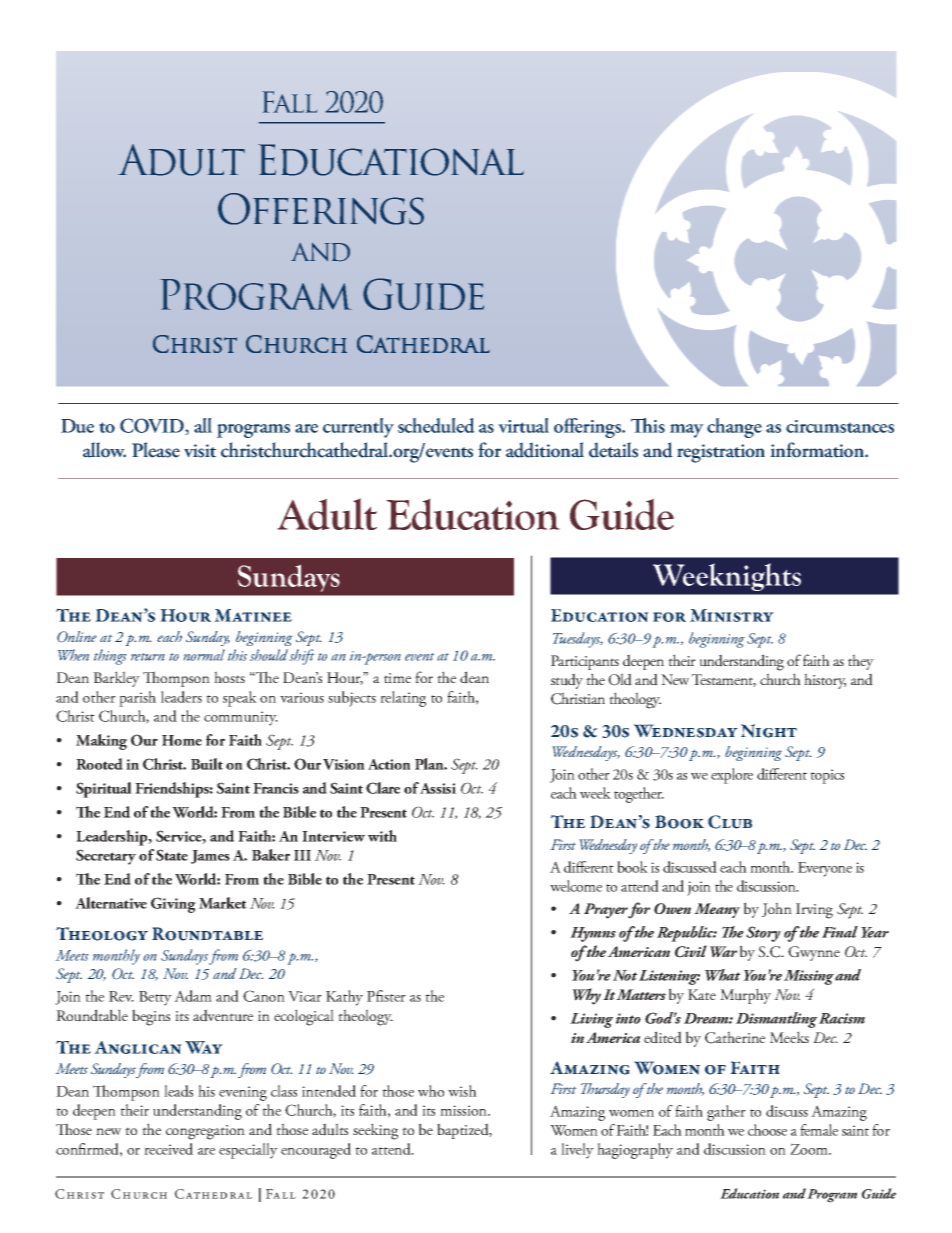  Describe the element at coordinates (767, 1130) in the screenshot. I see `choose` at that location.
